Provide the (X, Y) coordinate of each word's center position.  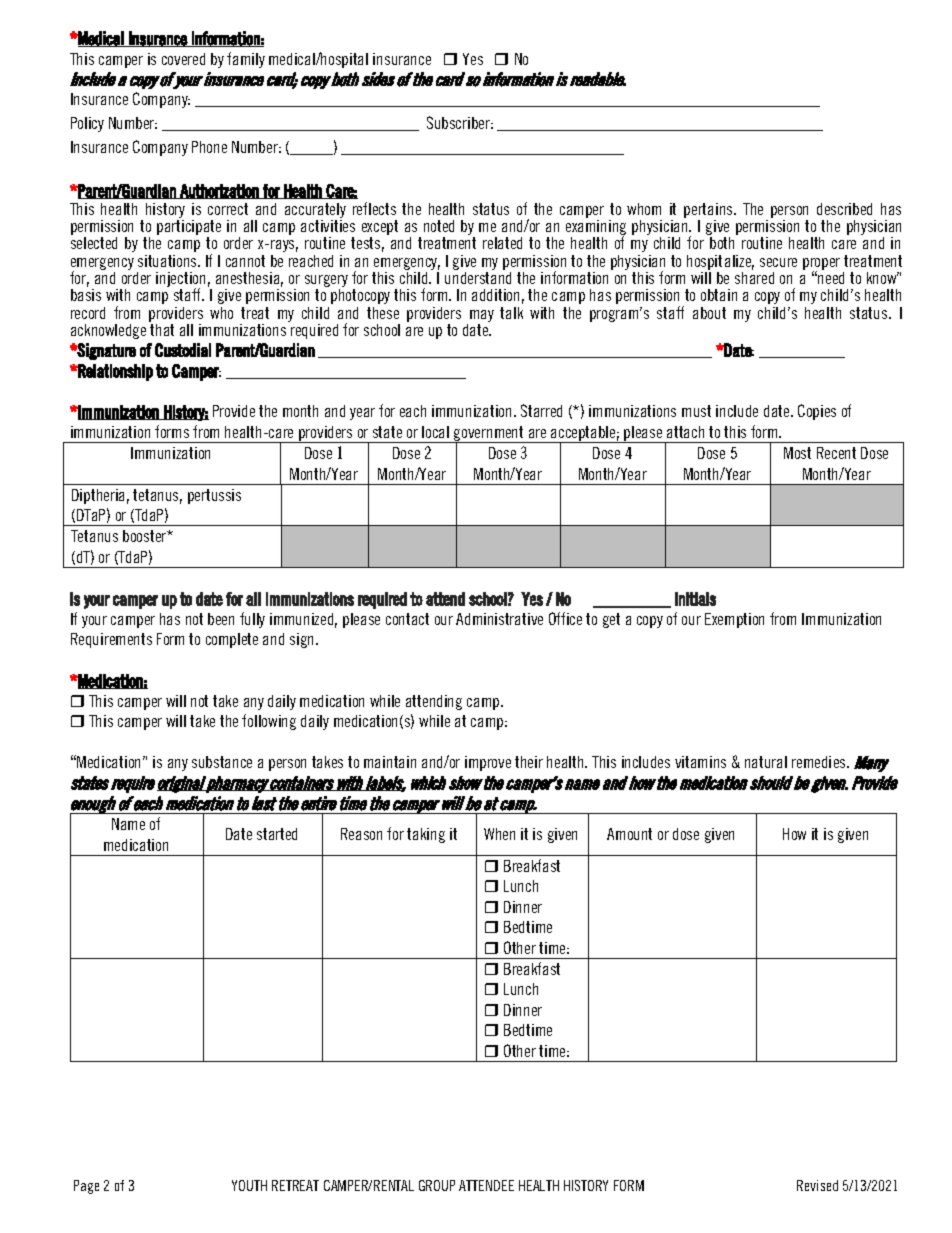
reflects (374, 208)
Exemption (734, 620)
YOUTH (249, 1185)
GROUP (437, 1185)
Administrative (499, 619)
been (221, 619)
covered (183, 59)
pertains (709, 210)
